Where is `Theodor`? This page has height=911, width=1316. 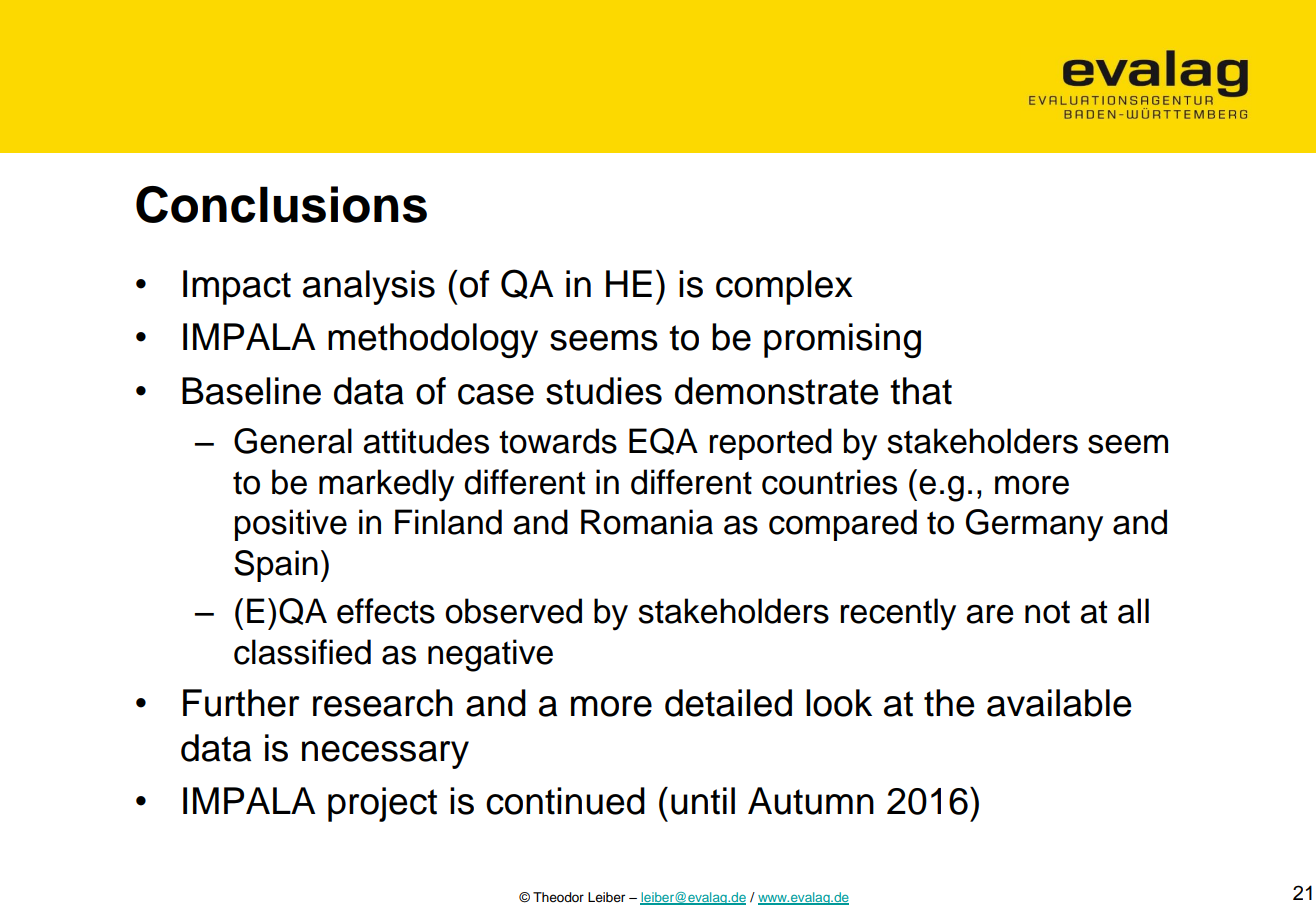
Theodor is located at coordinates (558, 897).
